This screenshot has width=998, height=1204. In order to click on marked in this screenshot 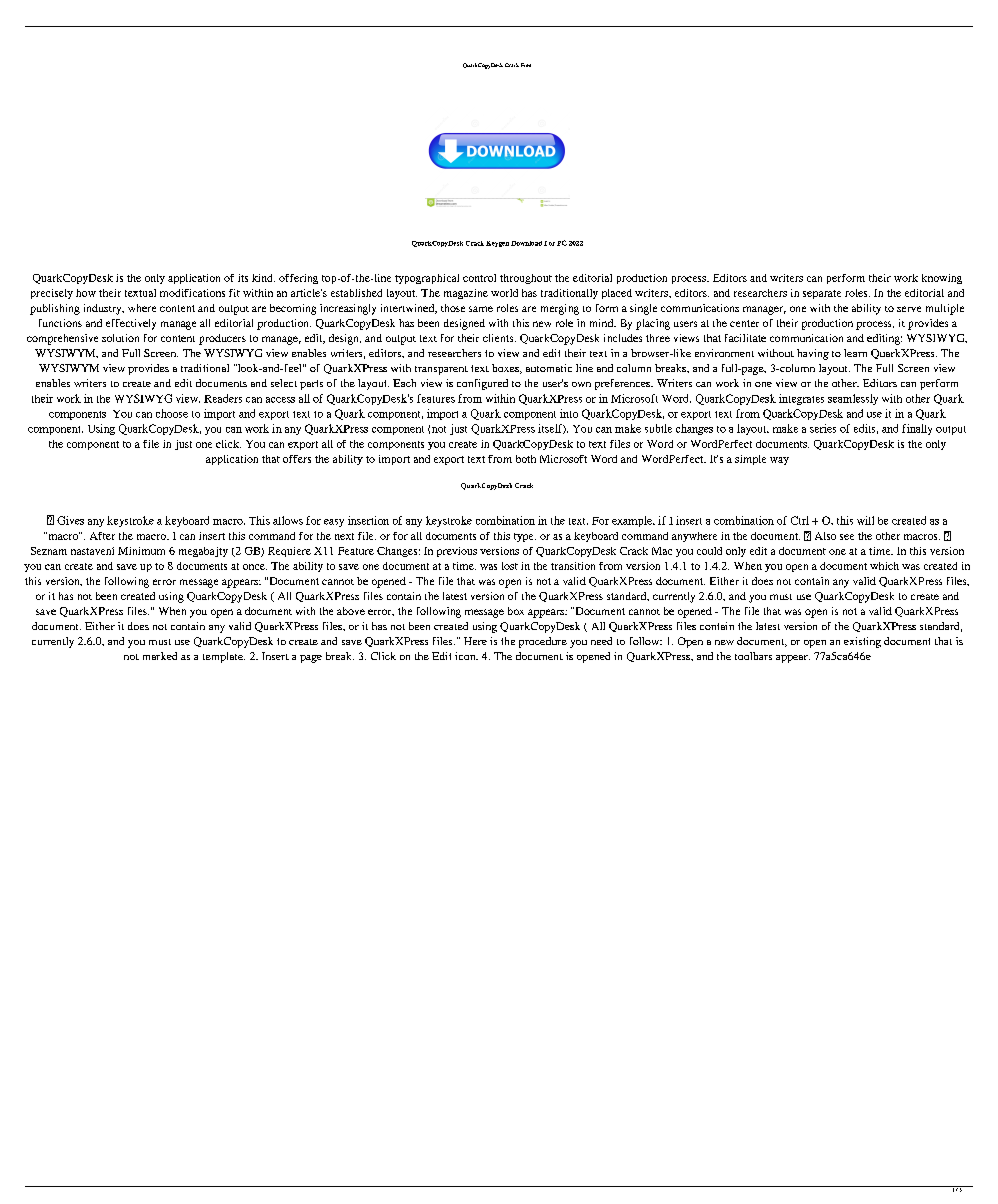, I will do `click(160, 656)`.
